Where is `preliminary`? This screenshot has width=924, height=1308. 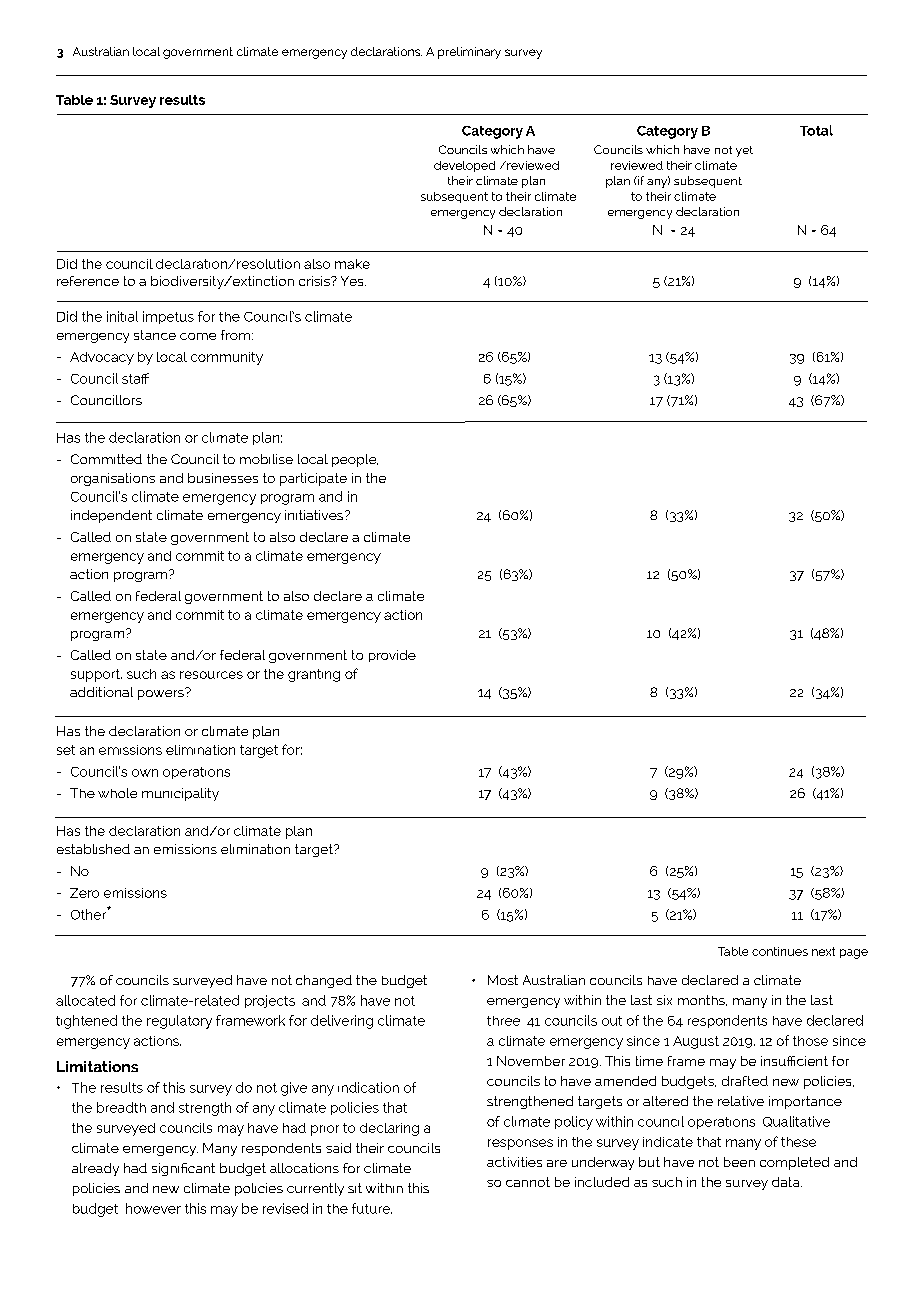 preliminary is located at coordinates (469, 53).
